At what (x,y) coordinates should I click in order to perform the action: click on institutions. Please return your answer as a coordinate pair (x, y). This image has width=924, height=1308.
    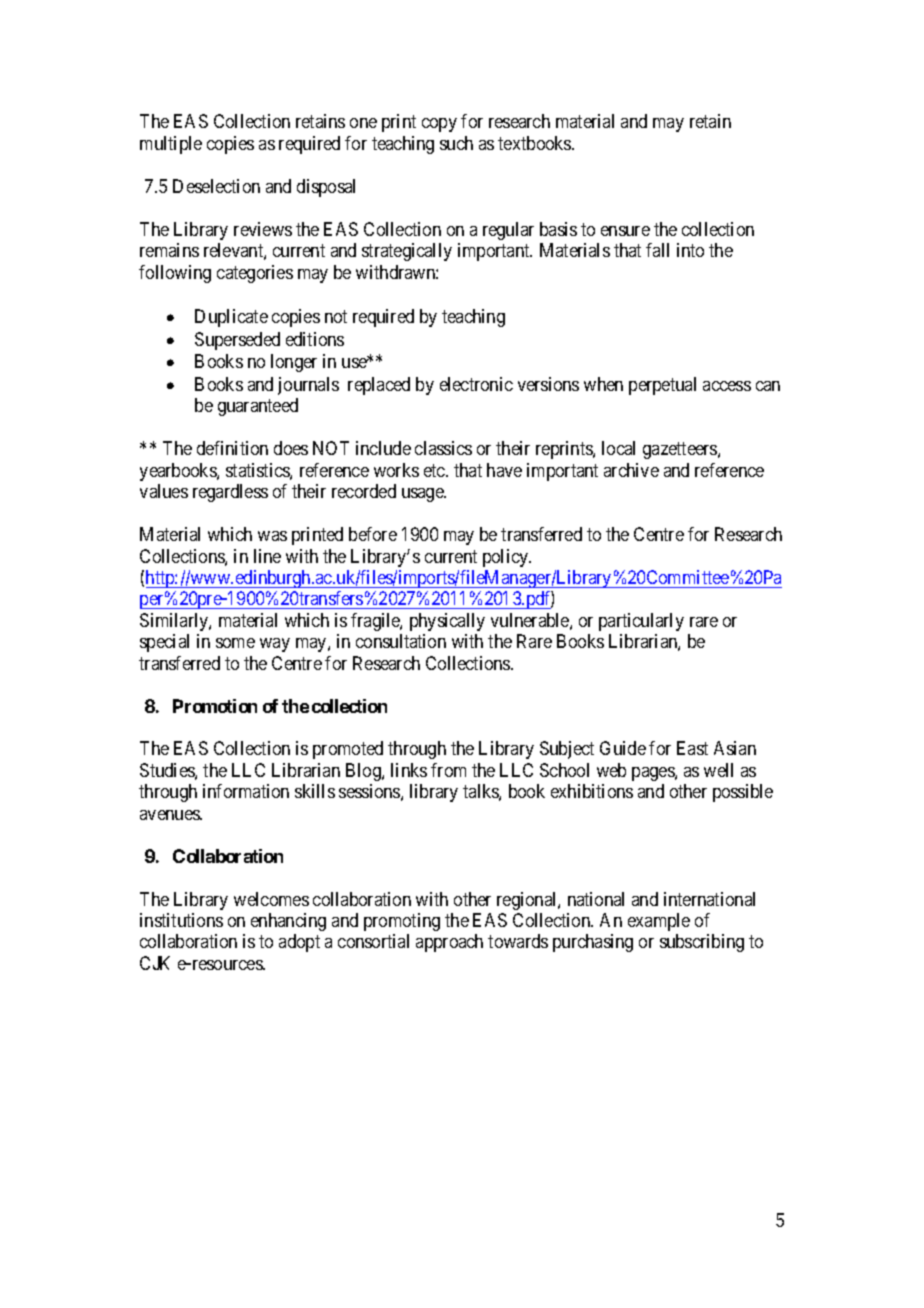
    Looking at the image, I should click on (181, 920).
